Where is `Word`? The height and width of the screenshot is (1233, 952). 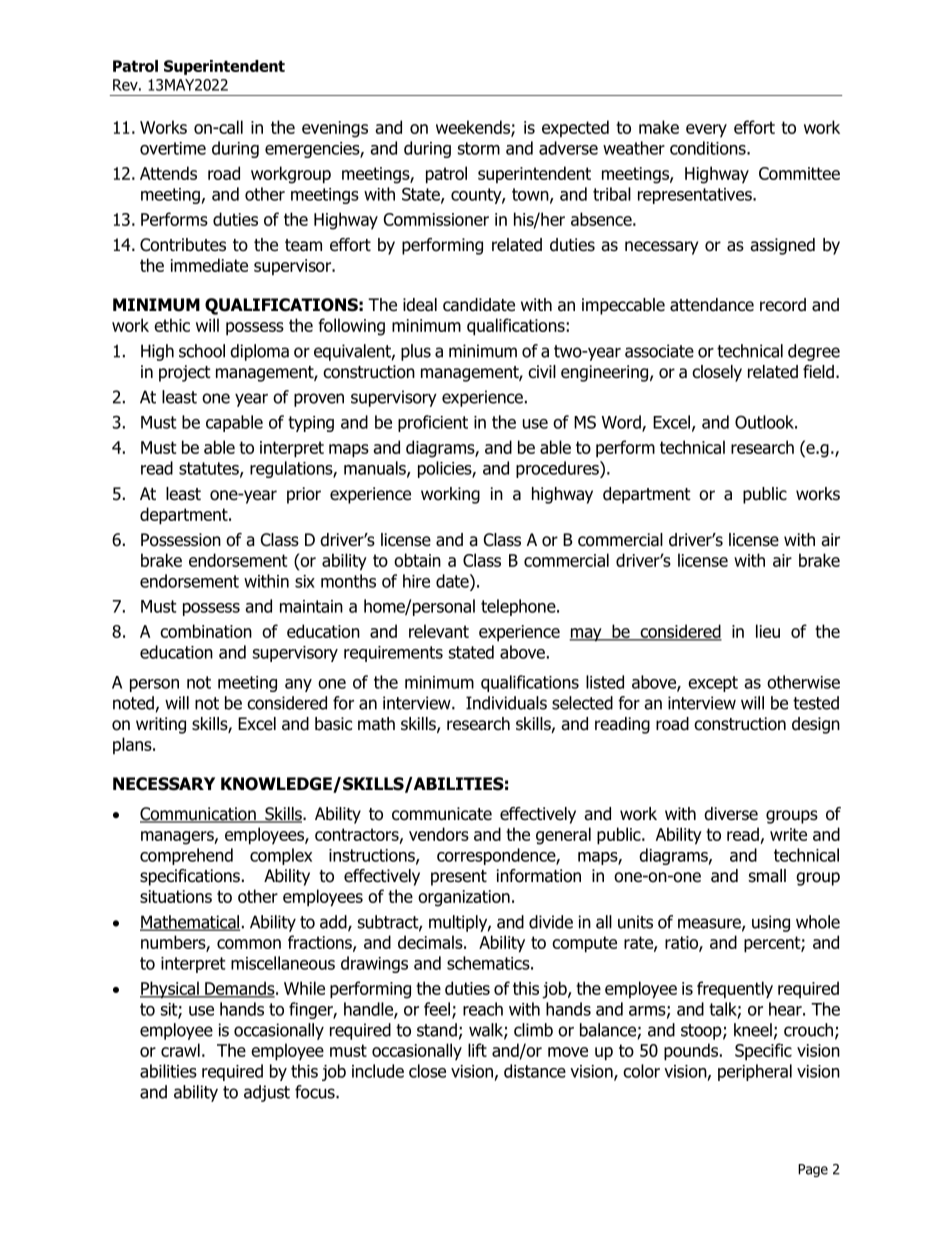
Word is located at coordinates (622, 423).
